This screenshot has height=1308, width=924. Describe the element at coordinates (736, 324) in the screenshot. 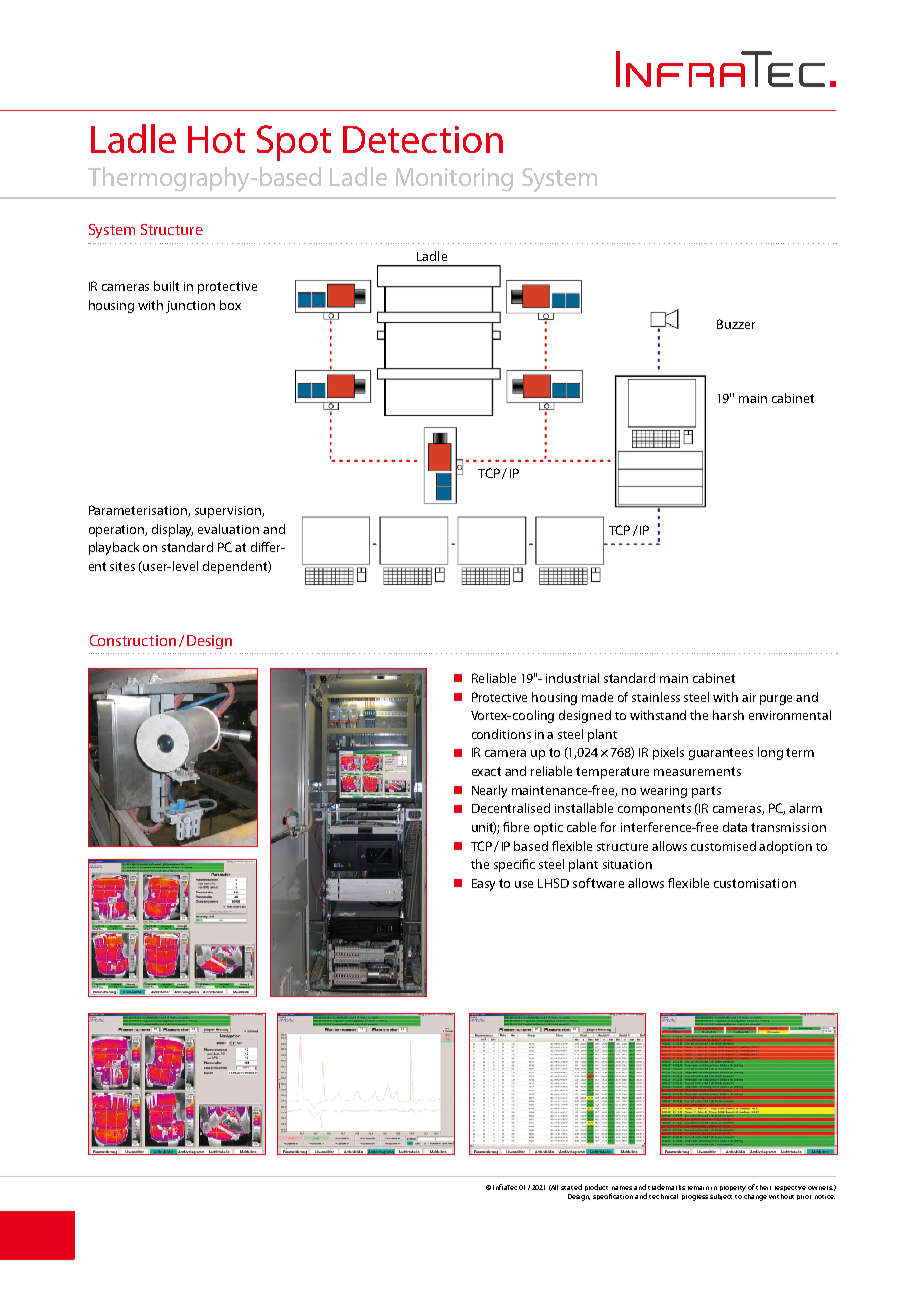

I see `Buzzer` at that location.
